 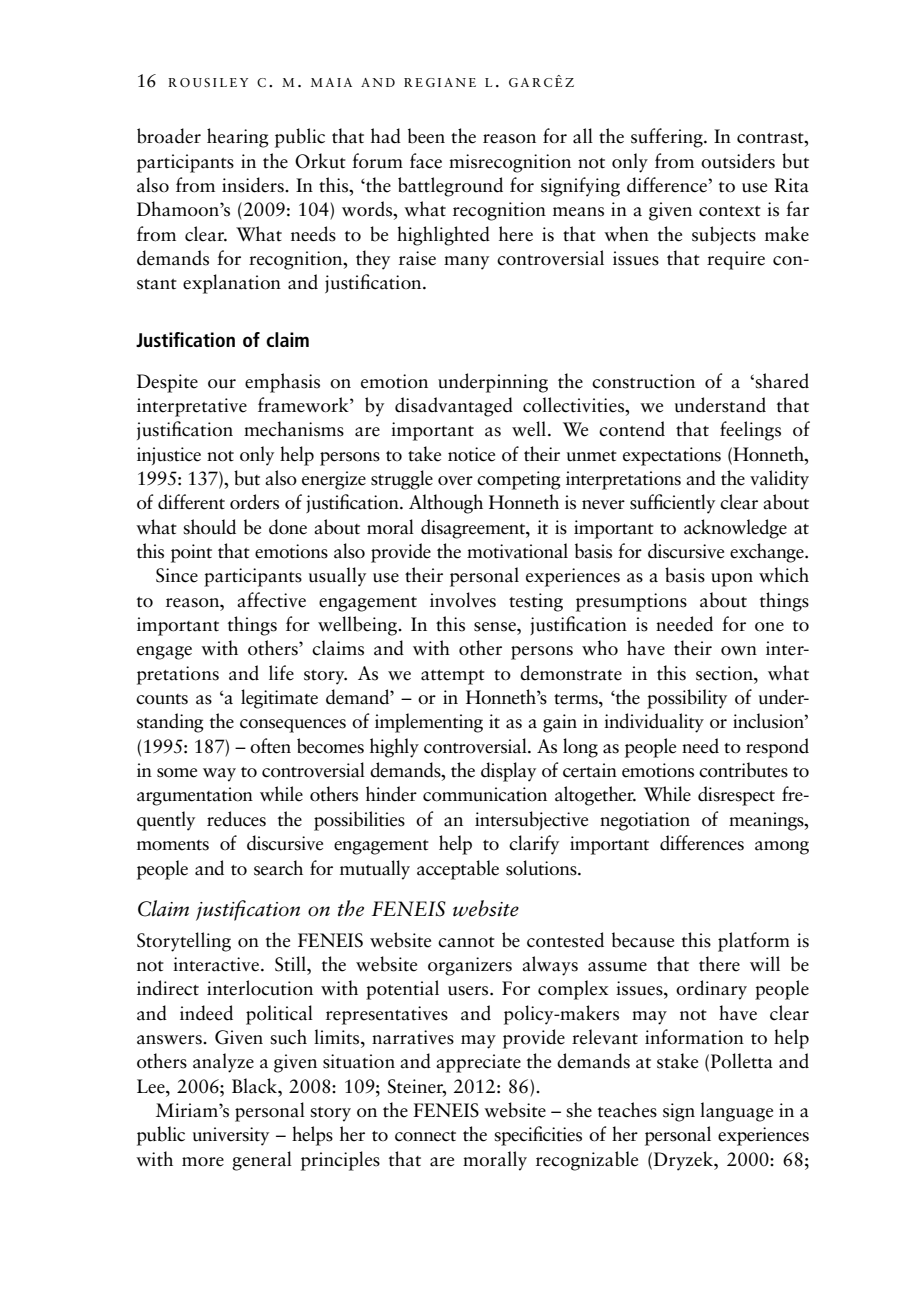 What do you see at coordinates (736, 796) in the document?
I see `disrespect` at bounding box center [736, 796].
